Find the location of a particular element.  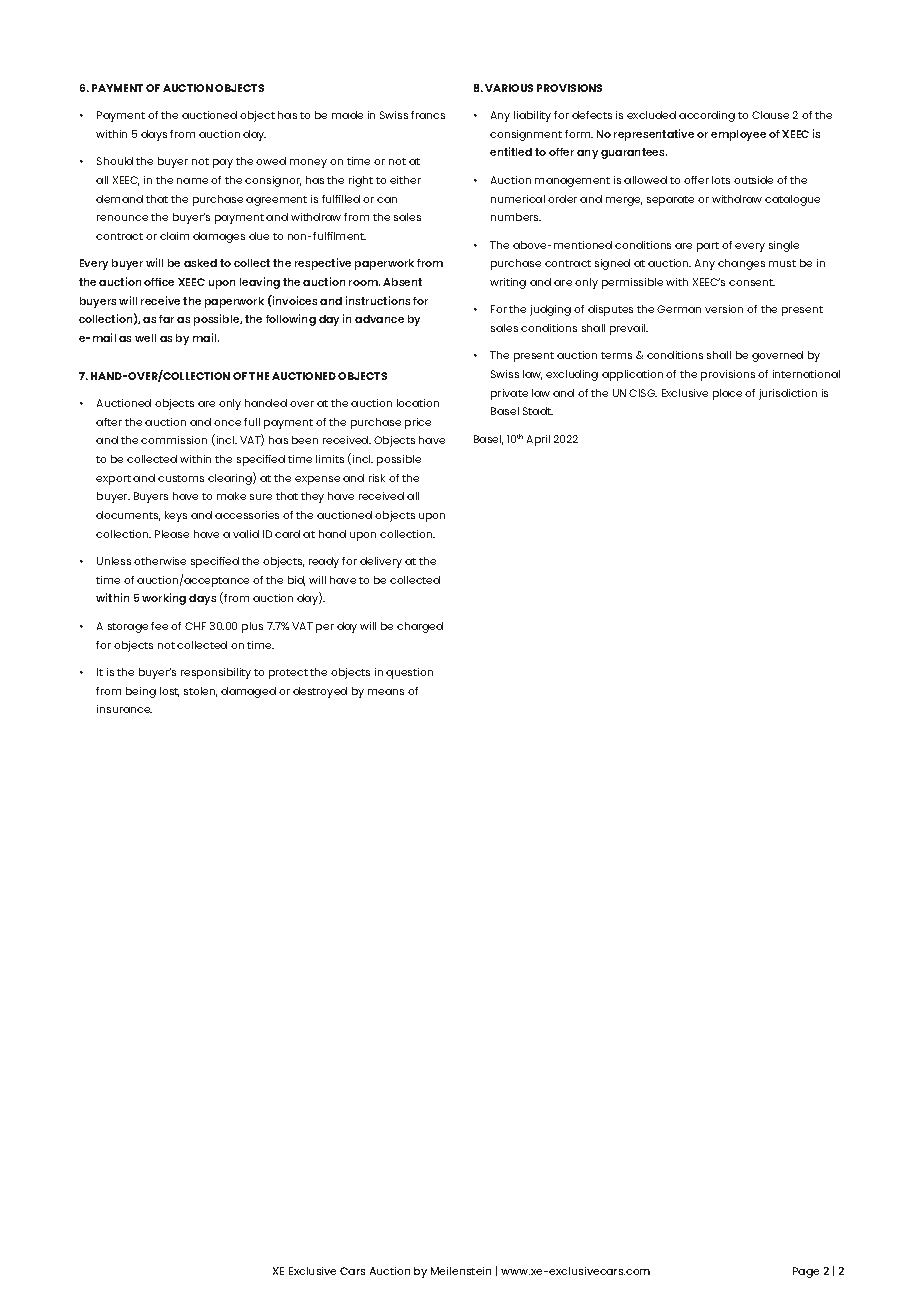

Page is located at coordinates (806, 1272).
